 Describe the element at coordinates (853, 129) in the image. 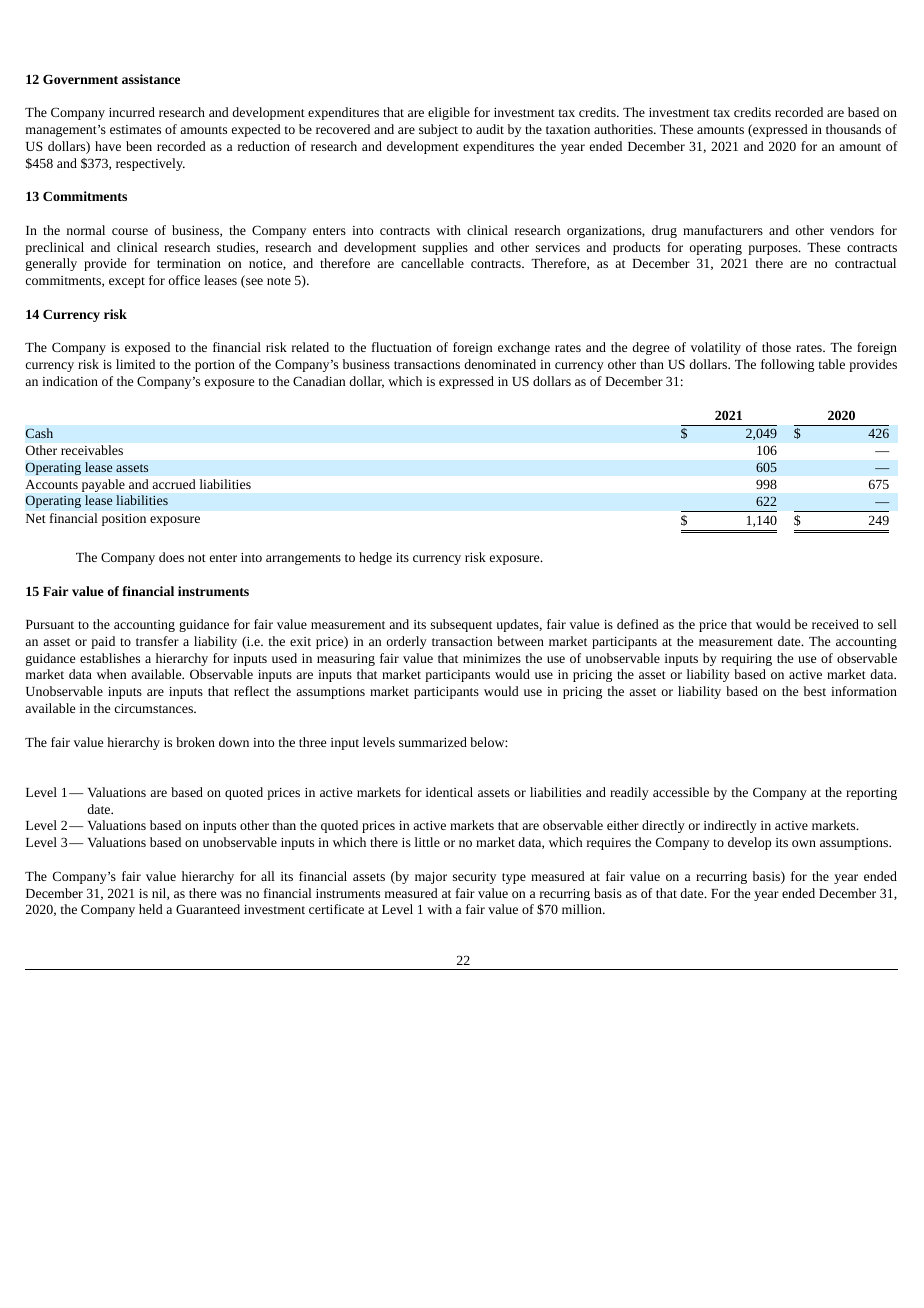

I see `thousands` at that location.
